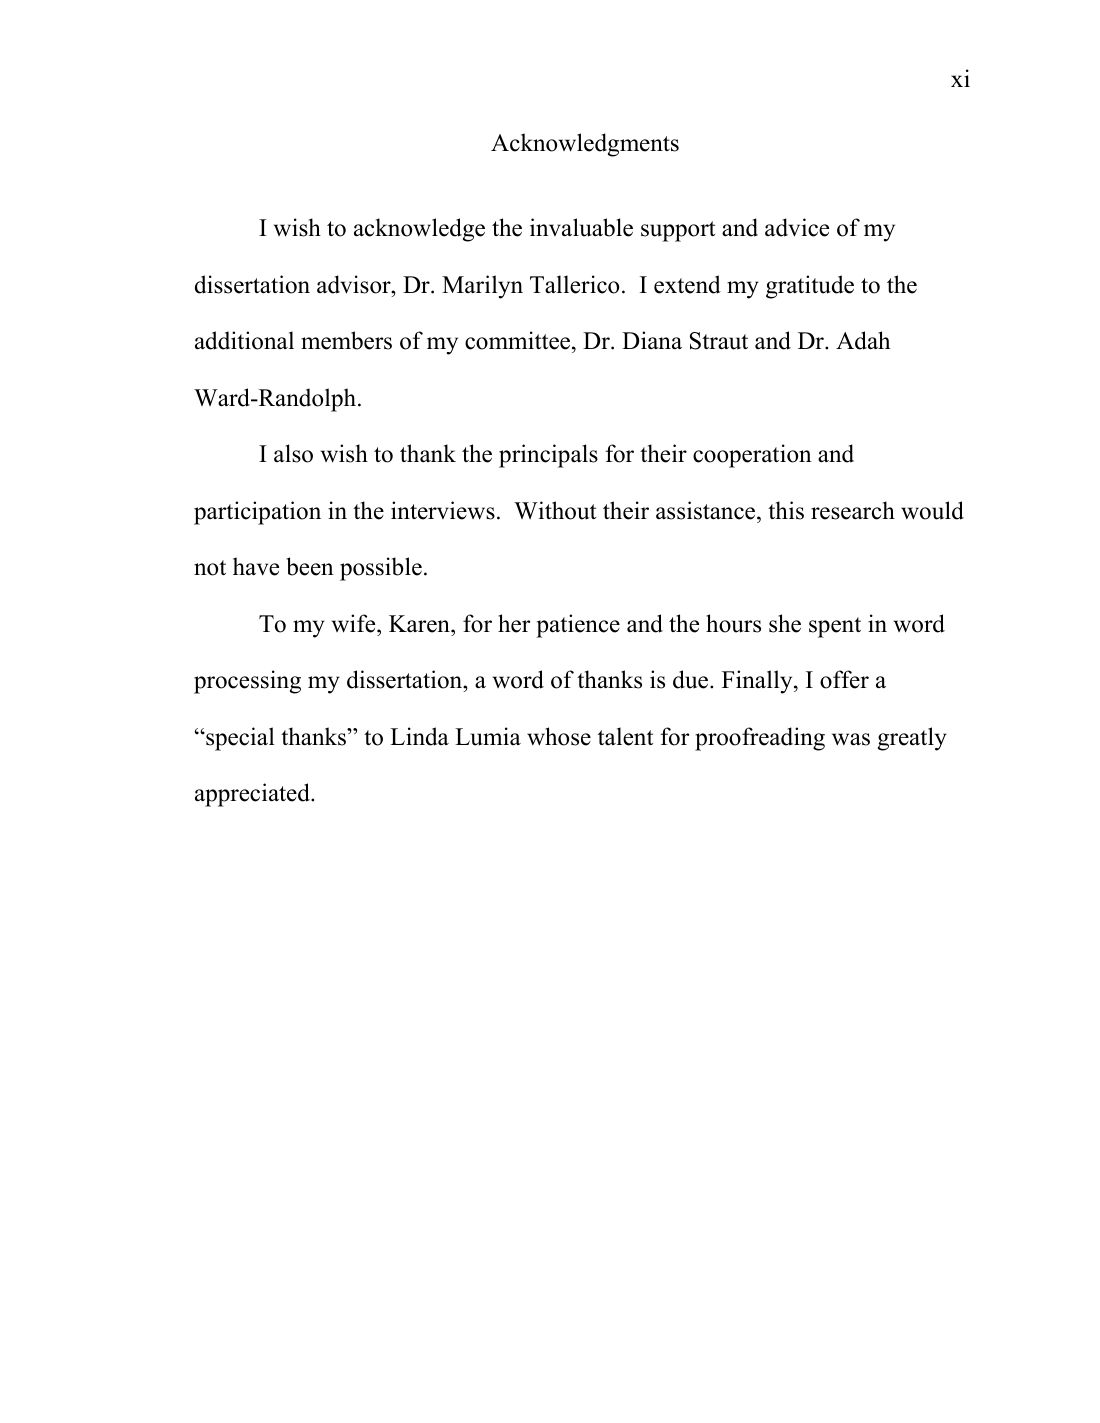  Describe the element at coordinates (797, 227) in the document. I see `advice` at that location.
